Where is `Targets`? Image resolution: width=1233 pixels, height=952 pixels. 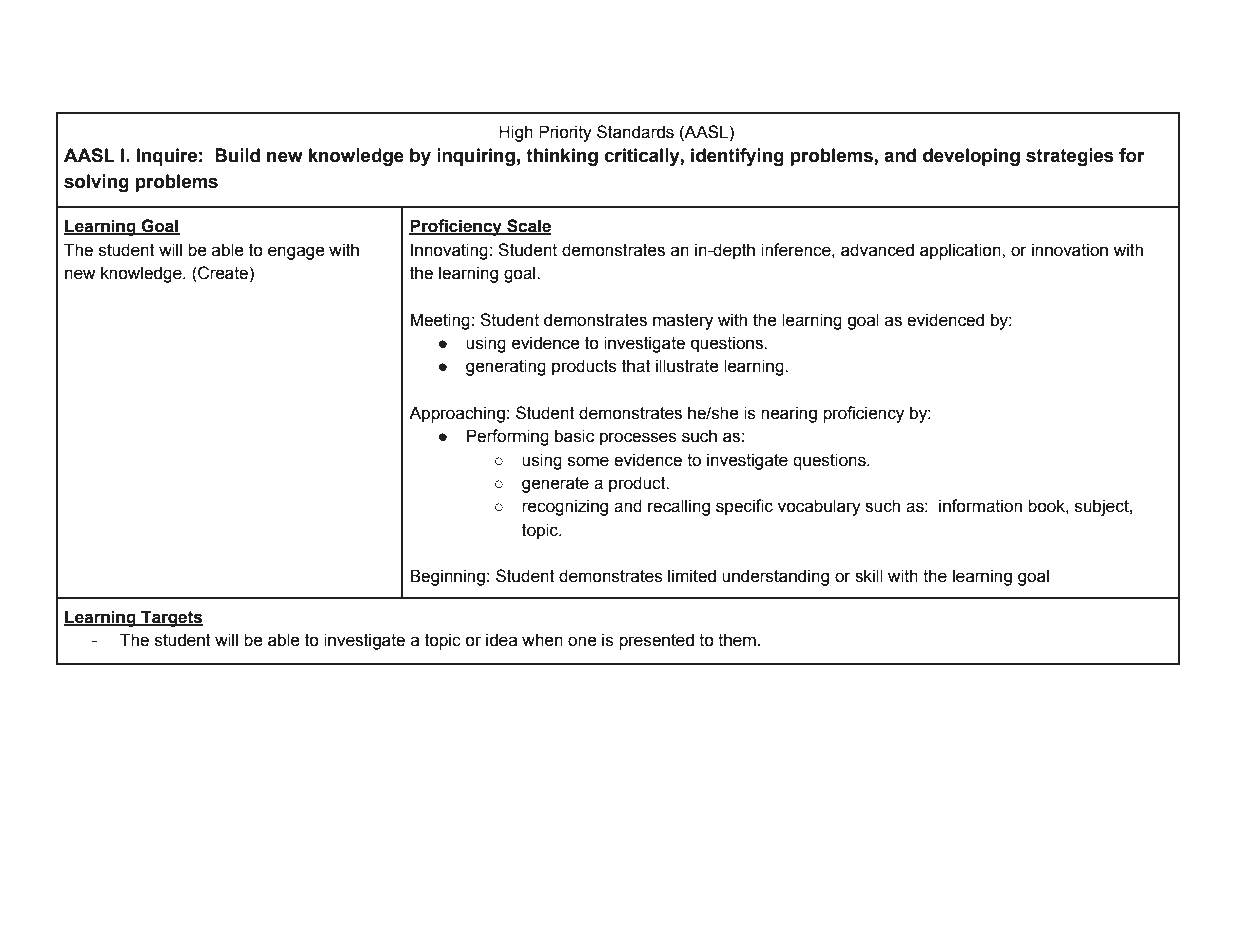
Targets is located at coordinates (171, 618).
